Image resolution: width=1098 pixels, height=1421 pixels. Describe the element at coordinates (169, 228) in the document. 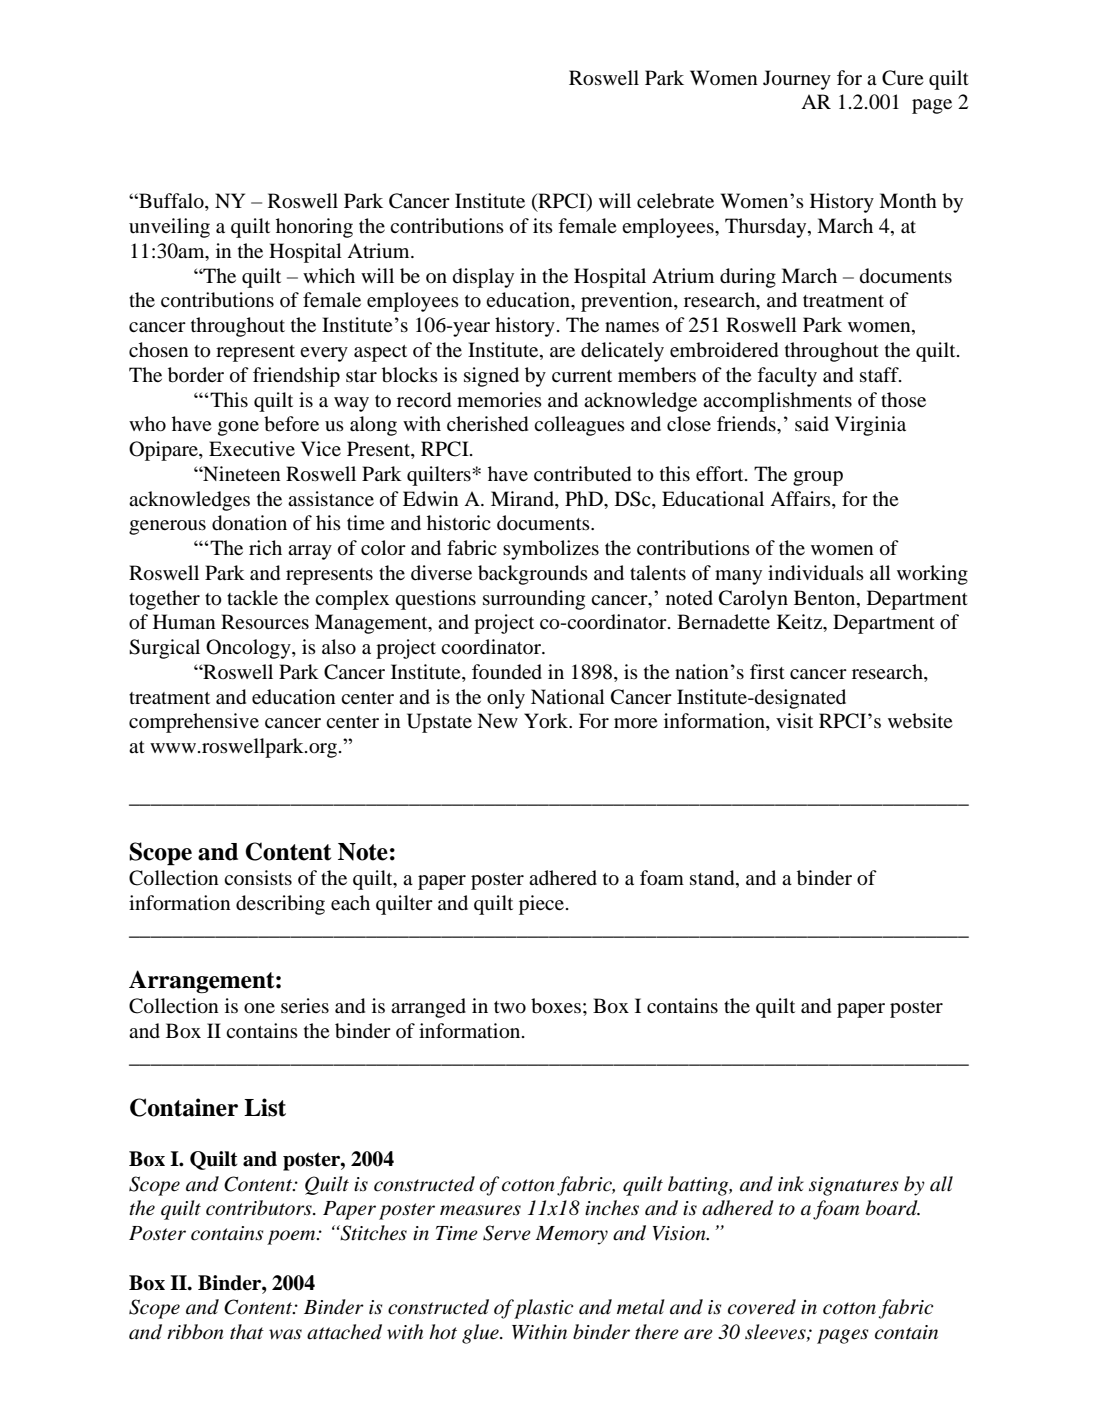

I see `unveiling` at that location.
